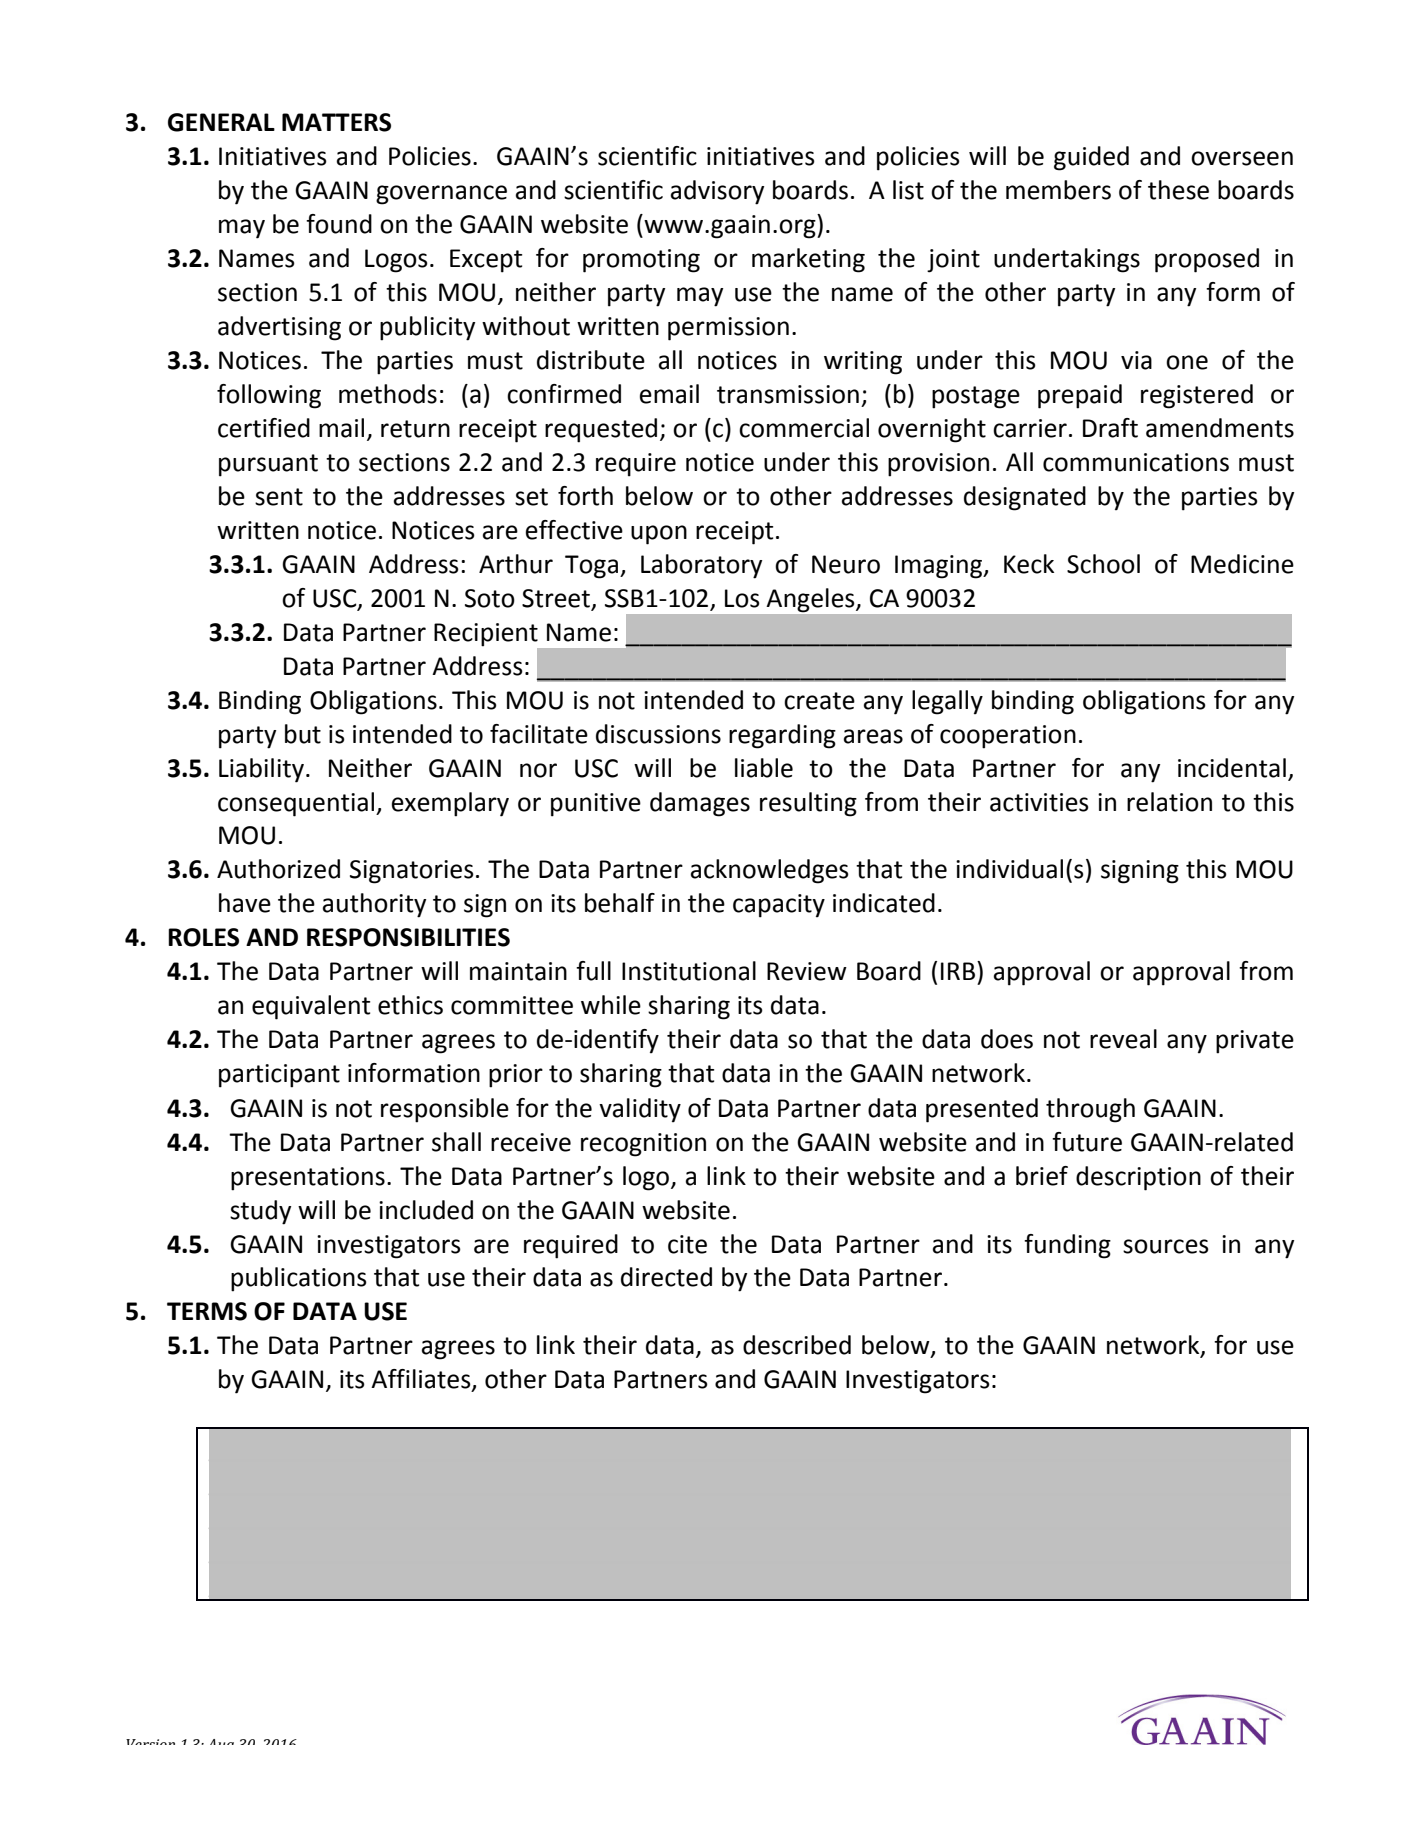 The image size is (1420, 1837). What do you see at coordinates (1091, 158) in the screenshot?
I see `guided` at bounding box center [1091, 158].
